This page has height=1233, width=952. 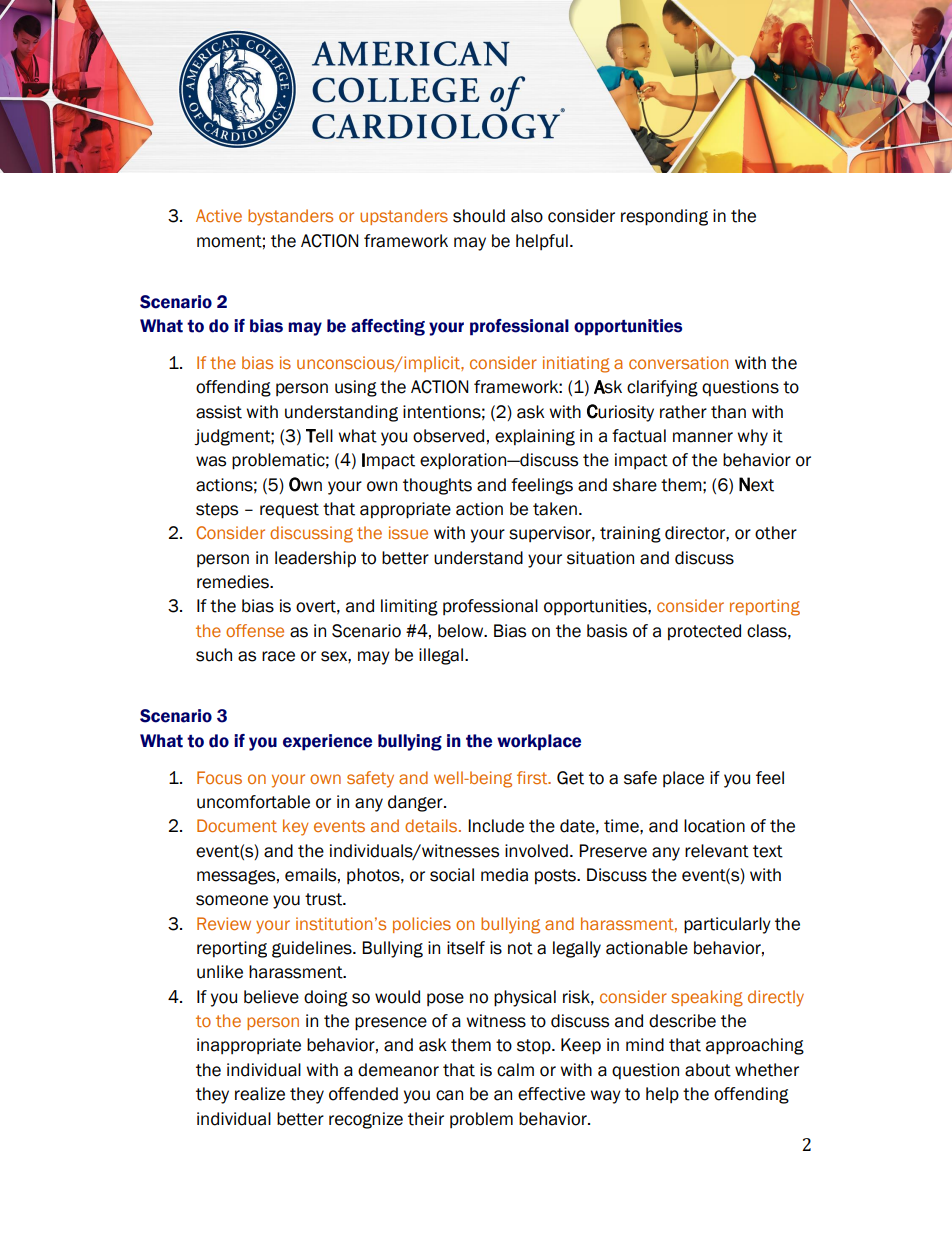 I want to click on responding, so click(x=664, y=217).
